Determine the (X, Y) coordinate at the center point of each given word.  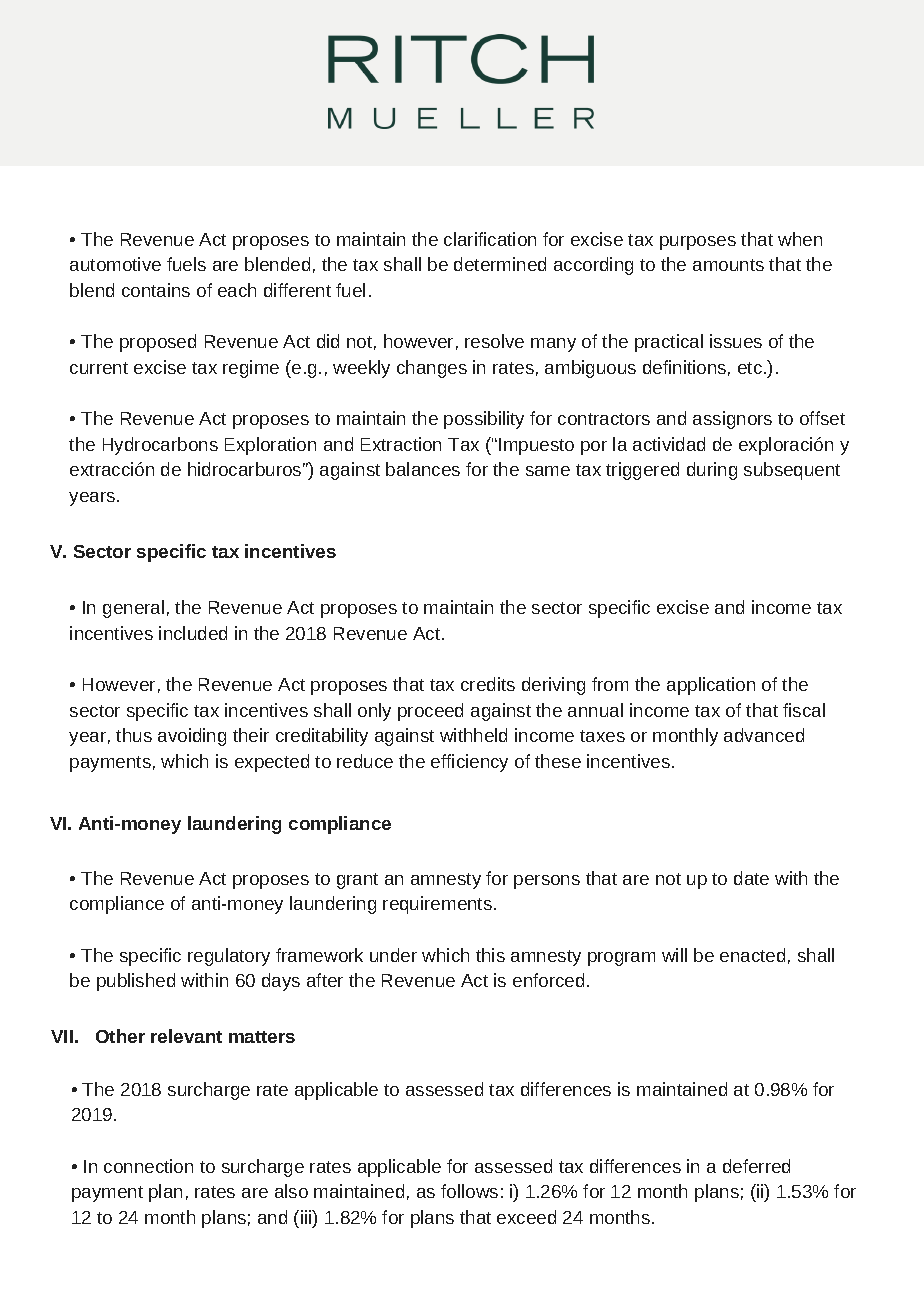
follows (469, 1191)
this (490, 955)
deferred (756, 1166)
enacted (752, 955)
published (136, 982)
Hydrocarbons (160, 446)
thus (134, 735)
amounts (728, 265)
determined (500, 264)
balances (423, 469)
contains (156, 290)
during (712, 471)
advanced (764, 735)
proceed (430, 712)
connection (148, 1166)
